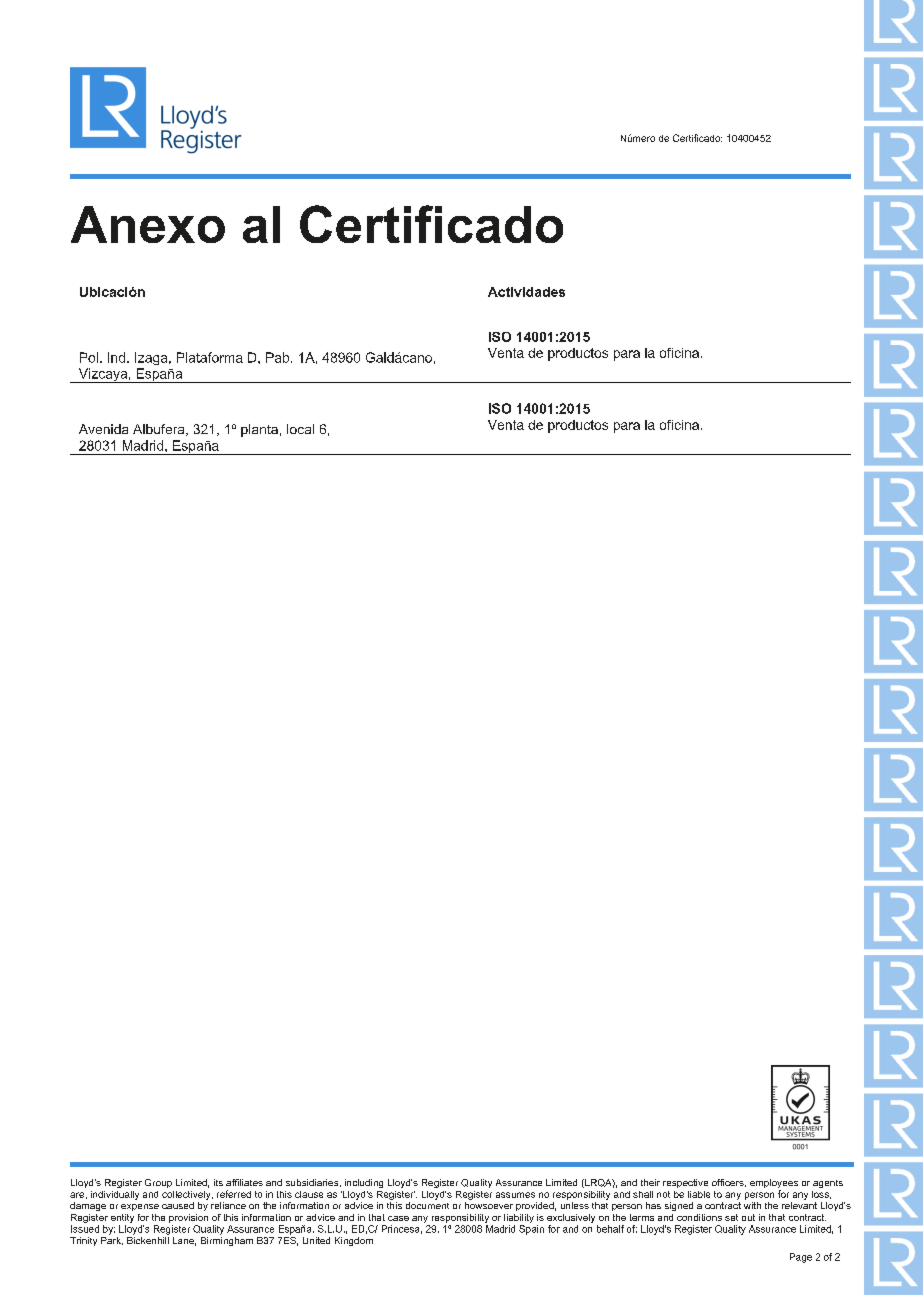 This screenshot has width=924, height=1308. Describe the element at coordinates (685, 1183) in the screenshot. I see `respective` at that location.
